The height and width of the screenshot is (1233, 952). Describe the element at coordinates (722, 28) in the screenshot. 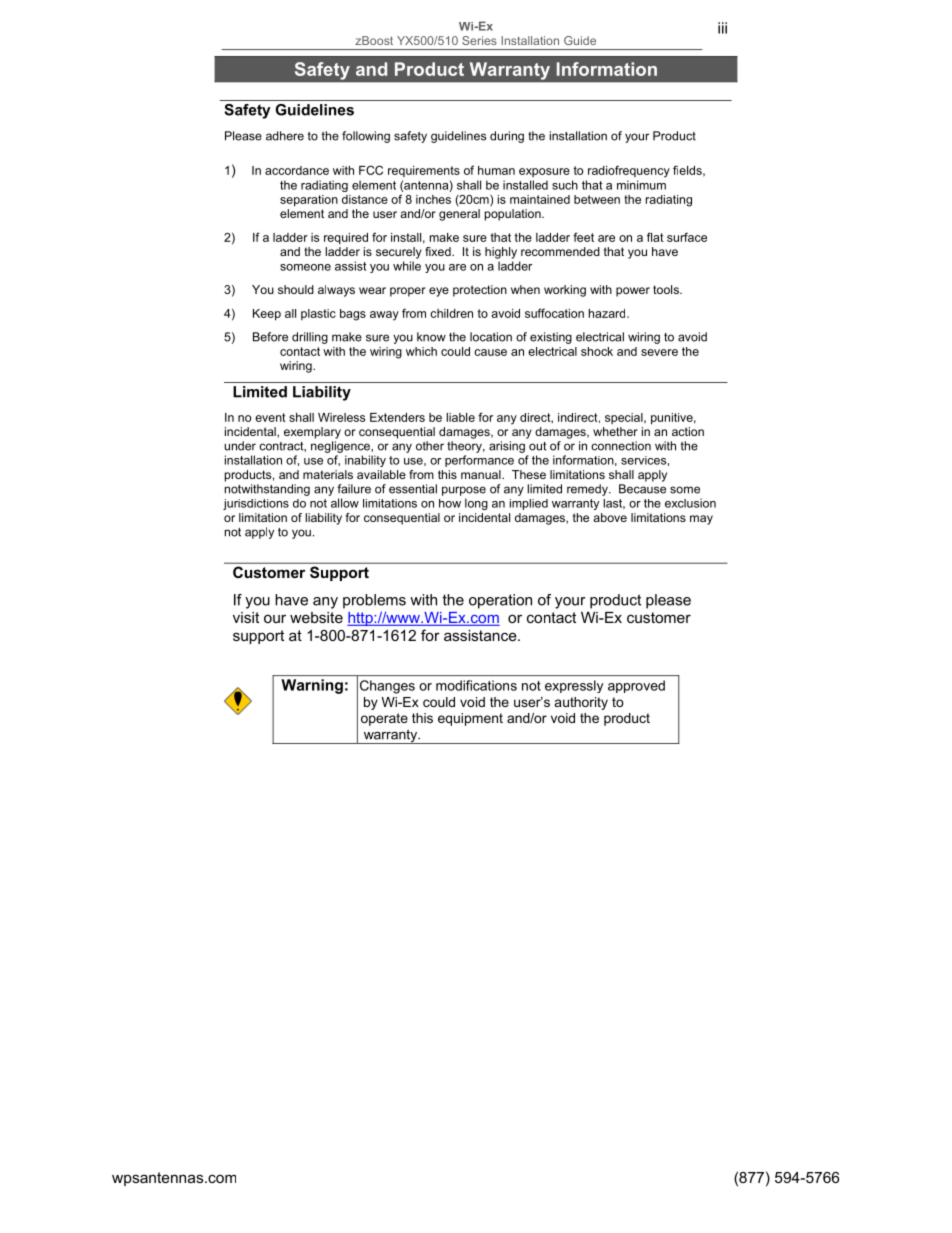

I see `iii` at that location.
